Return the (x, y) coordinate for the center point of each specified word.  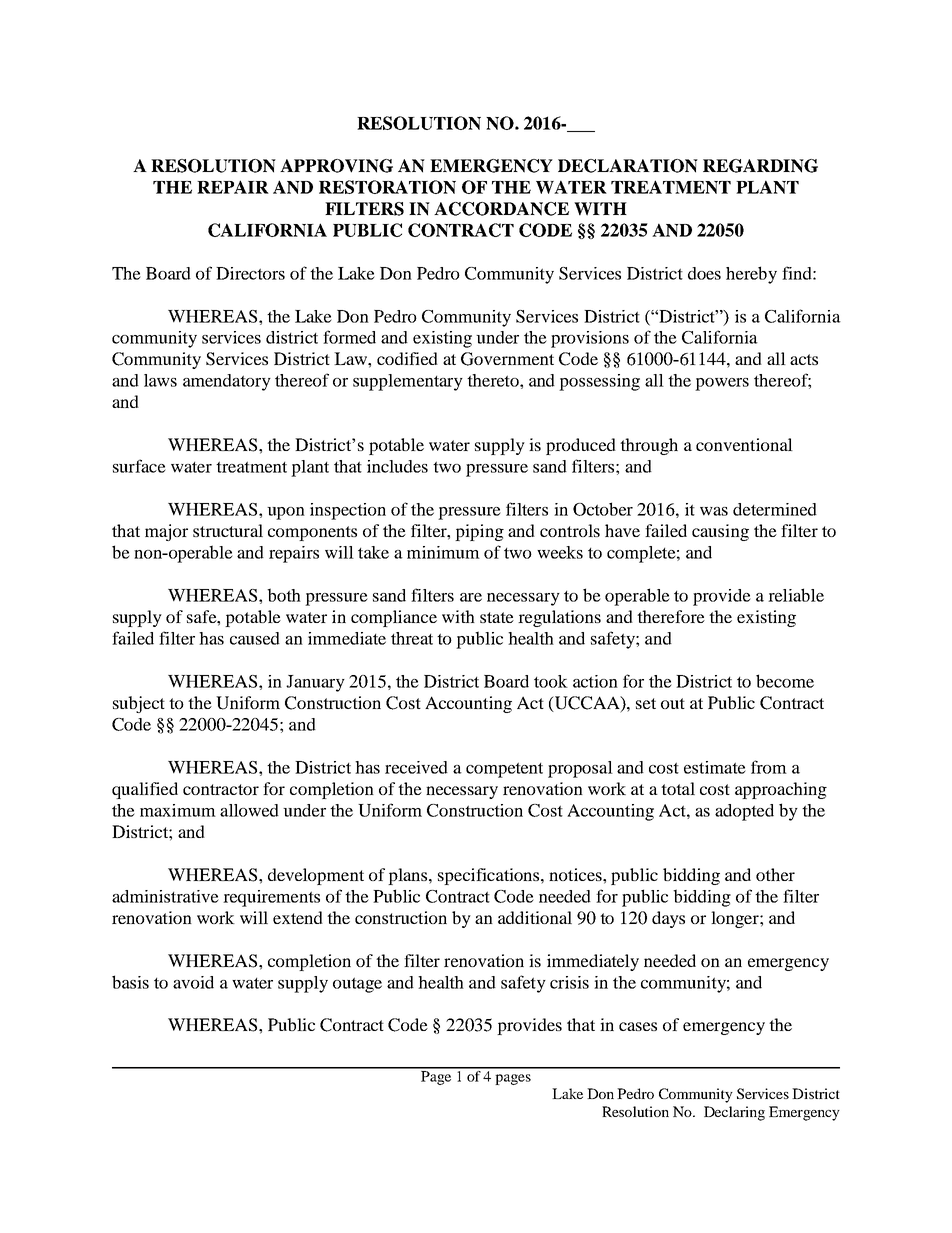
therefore (671, 616)
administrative (165, 896)
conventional (744, 444)
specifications (490, 876)
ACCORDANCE (501, 209)
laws (160, 380)
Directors (250, 273)
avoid (193, 982)
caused (255, 638)
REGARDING (760, 166)
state (497, 617)
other (775, 874)
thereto (494, 380)
